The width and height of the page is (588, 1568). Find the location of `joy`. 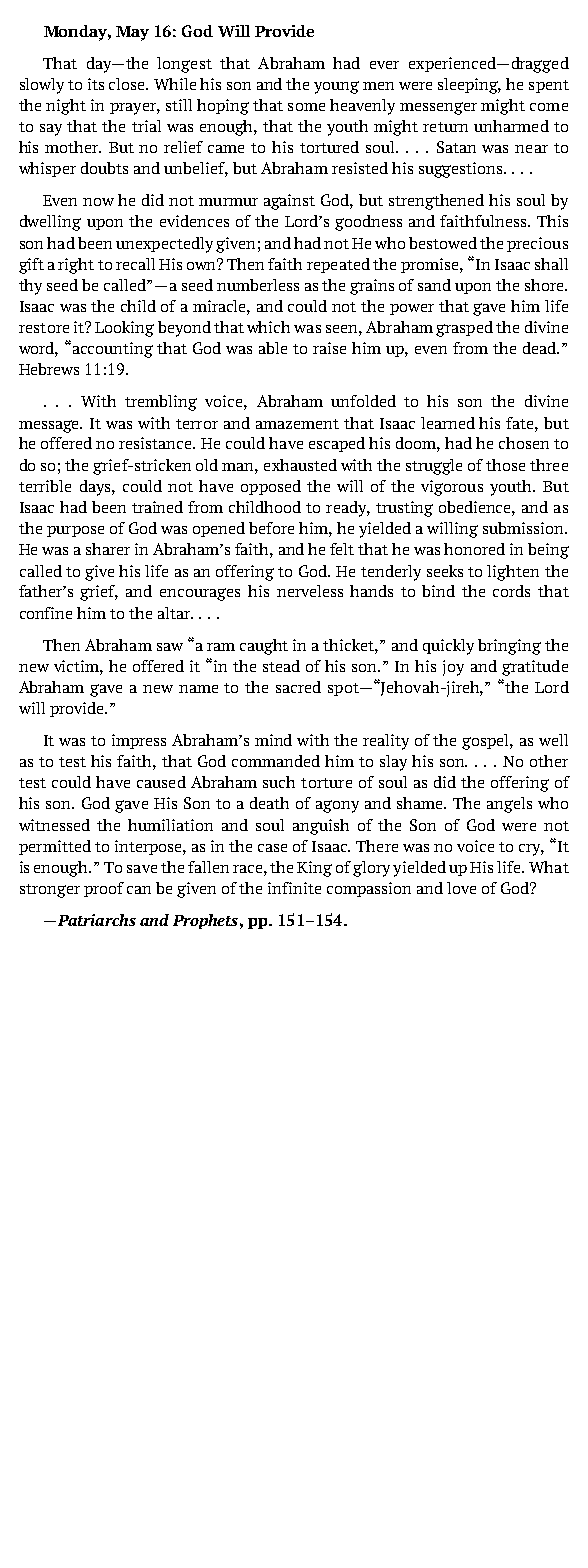

joy is located at coordinates (453, 668).
